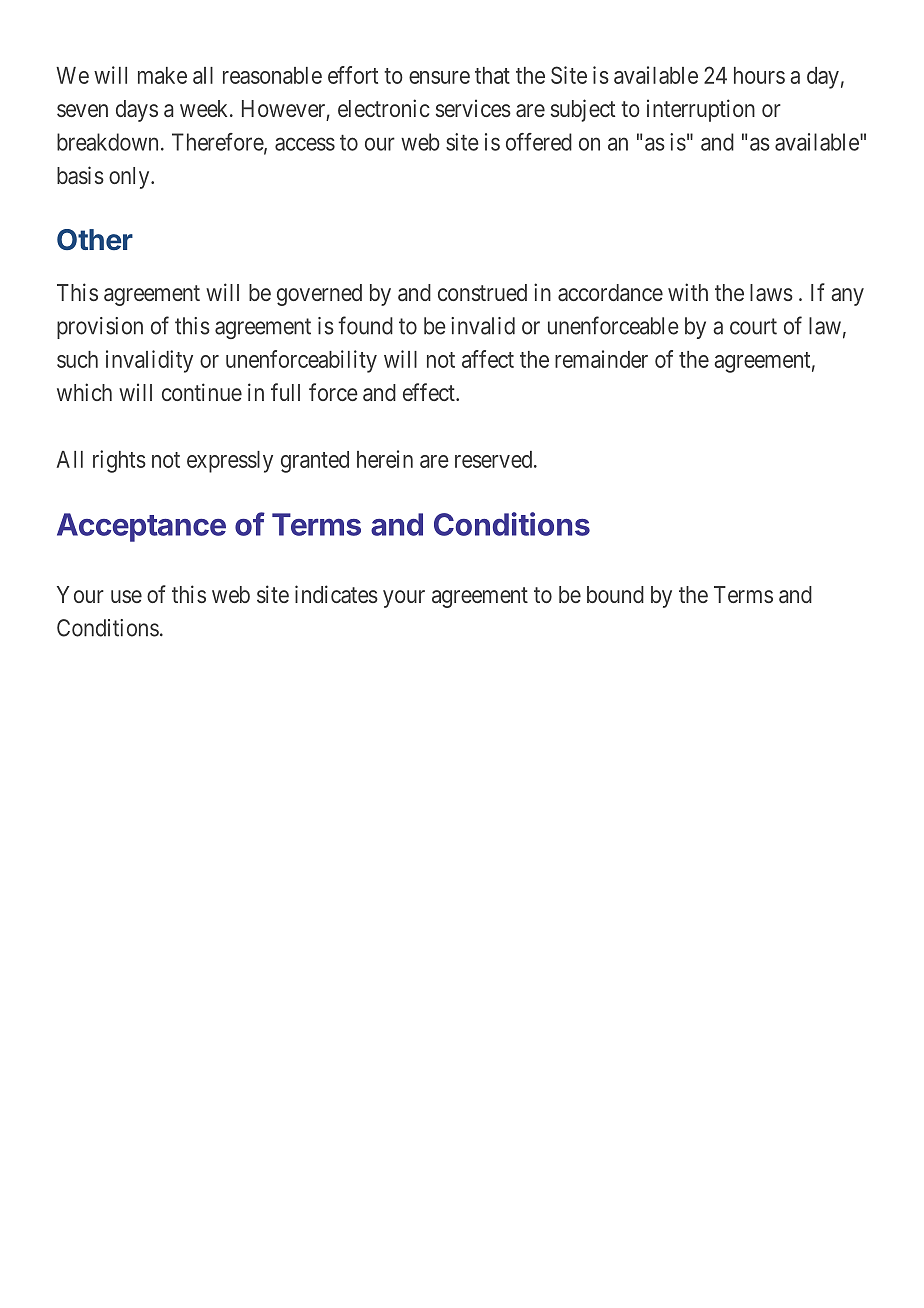 Image resolution: width=924 pixels, height=1308 pixels. Describe the element at coordinates (430, 392) in the document. I see `effect` at that location.
